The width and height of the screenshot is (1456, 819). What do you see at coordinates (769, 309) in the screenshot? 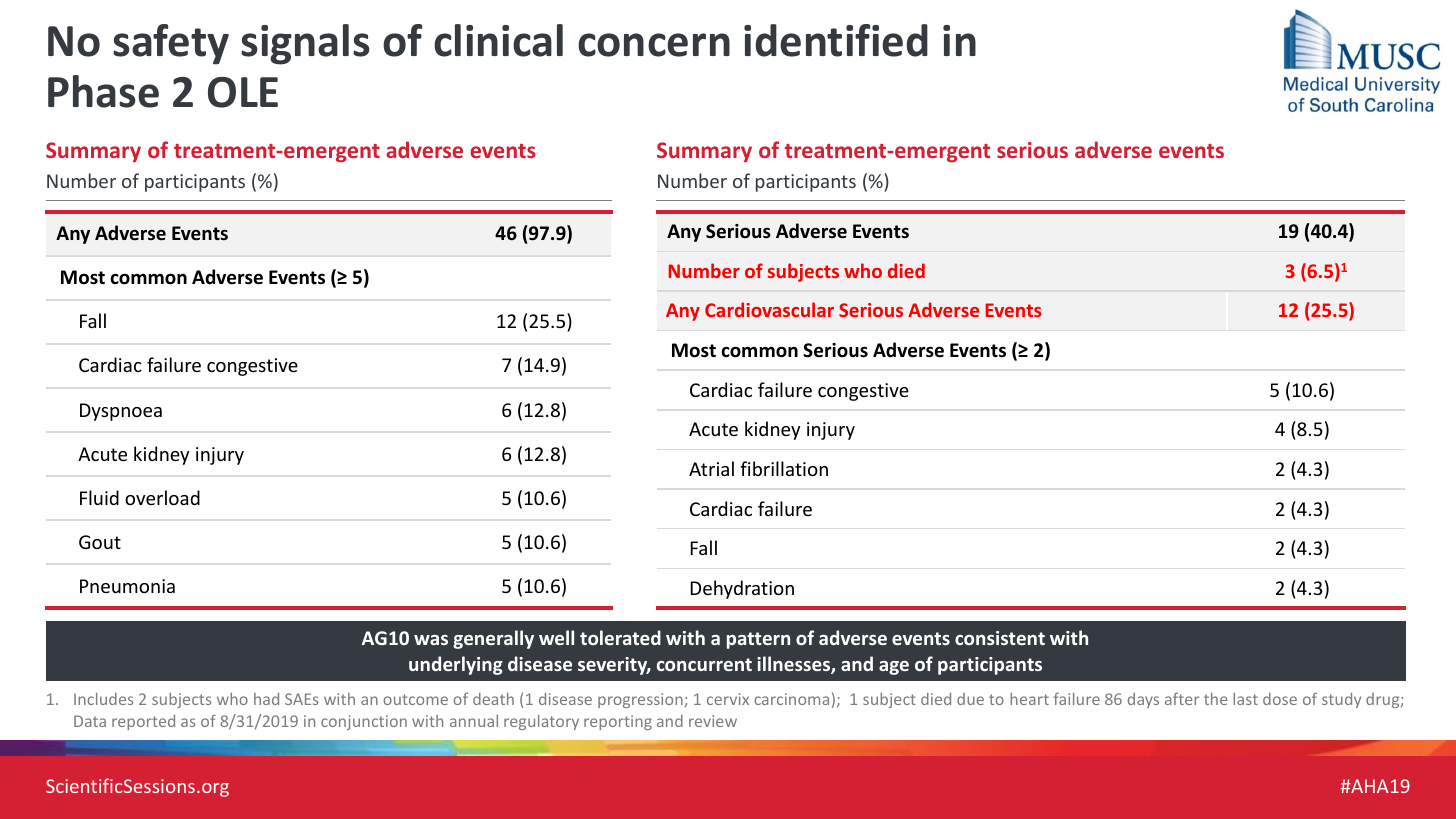
I see `Cardiovascular` at bounding box center [769, 309].
